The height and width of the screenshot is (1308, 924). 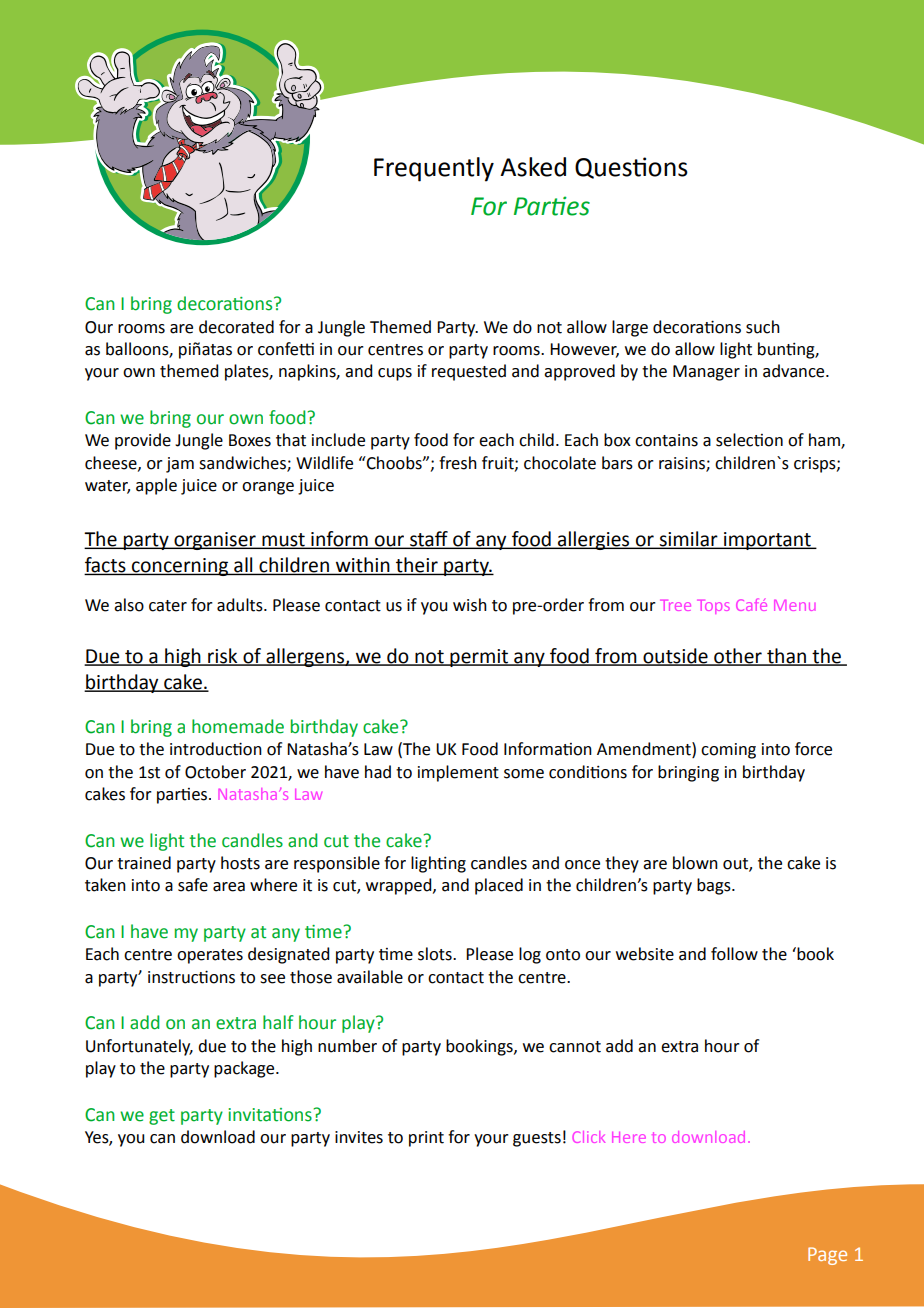 What do you see at coordinates (436, 954) in the screenshot?
I see `slots` at bounding box center [436, 954].
